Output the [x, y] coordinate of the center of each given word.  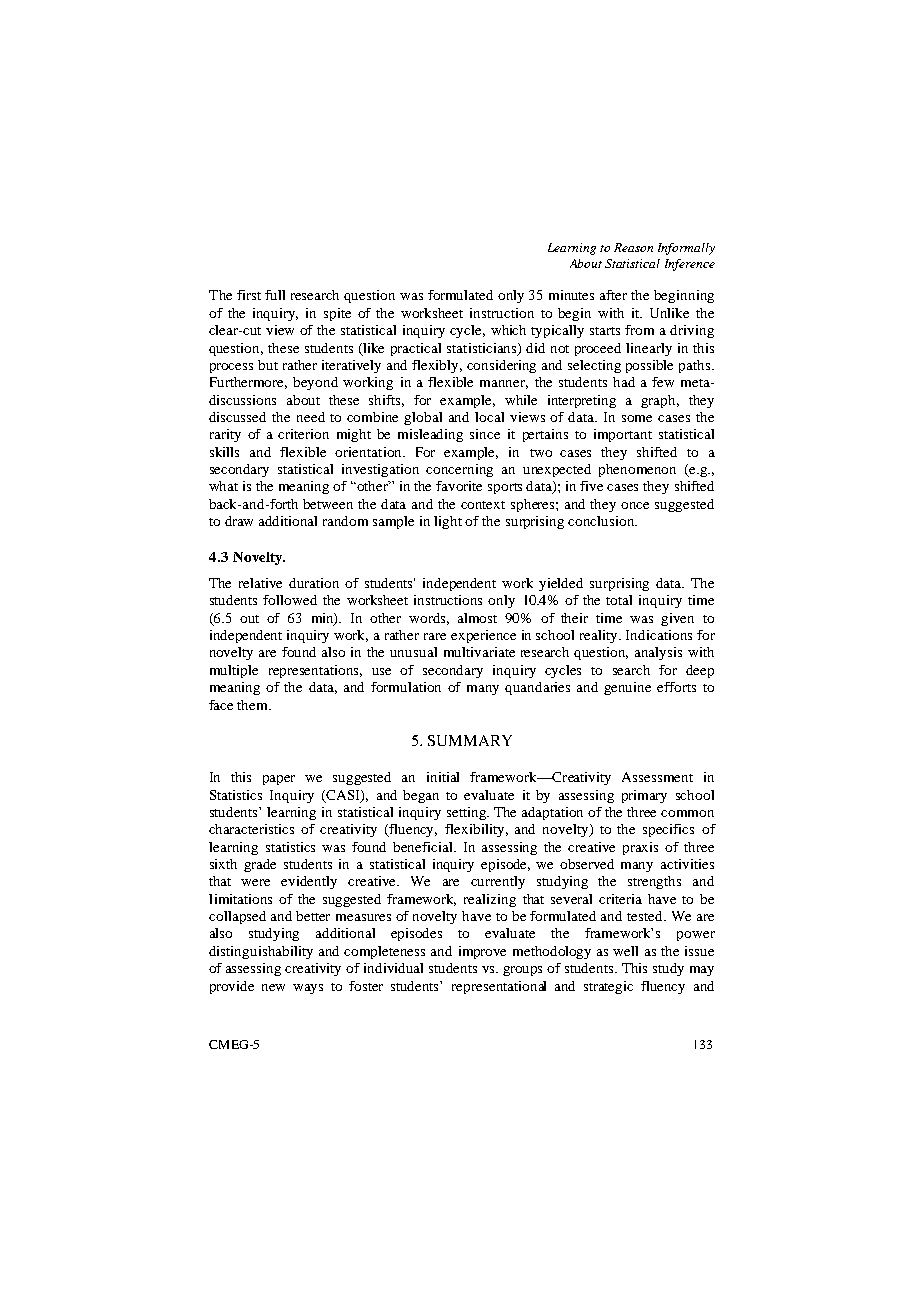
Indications [659, 635]
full [275, 295]
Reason [633, 247]
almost [477, 618]
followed [290, 600]
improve [482, 952]
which [508, 330]
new [273, 987]
